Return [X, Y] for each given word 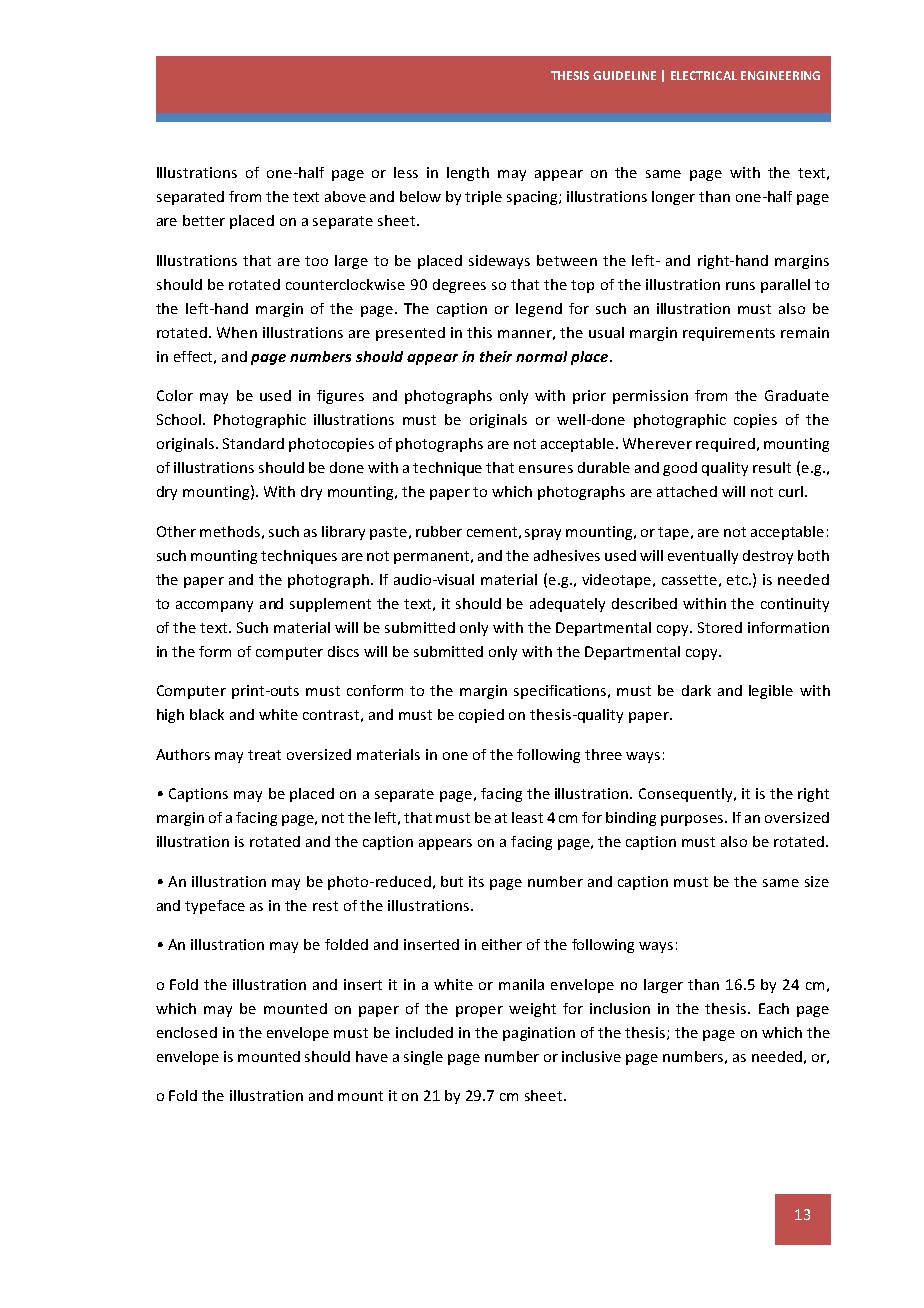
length [468, 174]
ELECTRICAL [704, 75]
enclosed [187, 1032]
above [345, 196]
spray [543, 534]
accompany [214, 606]
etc [738, 580]
